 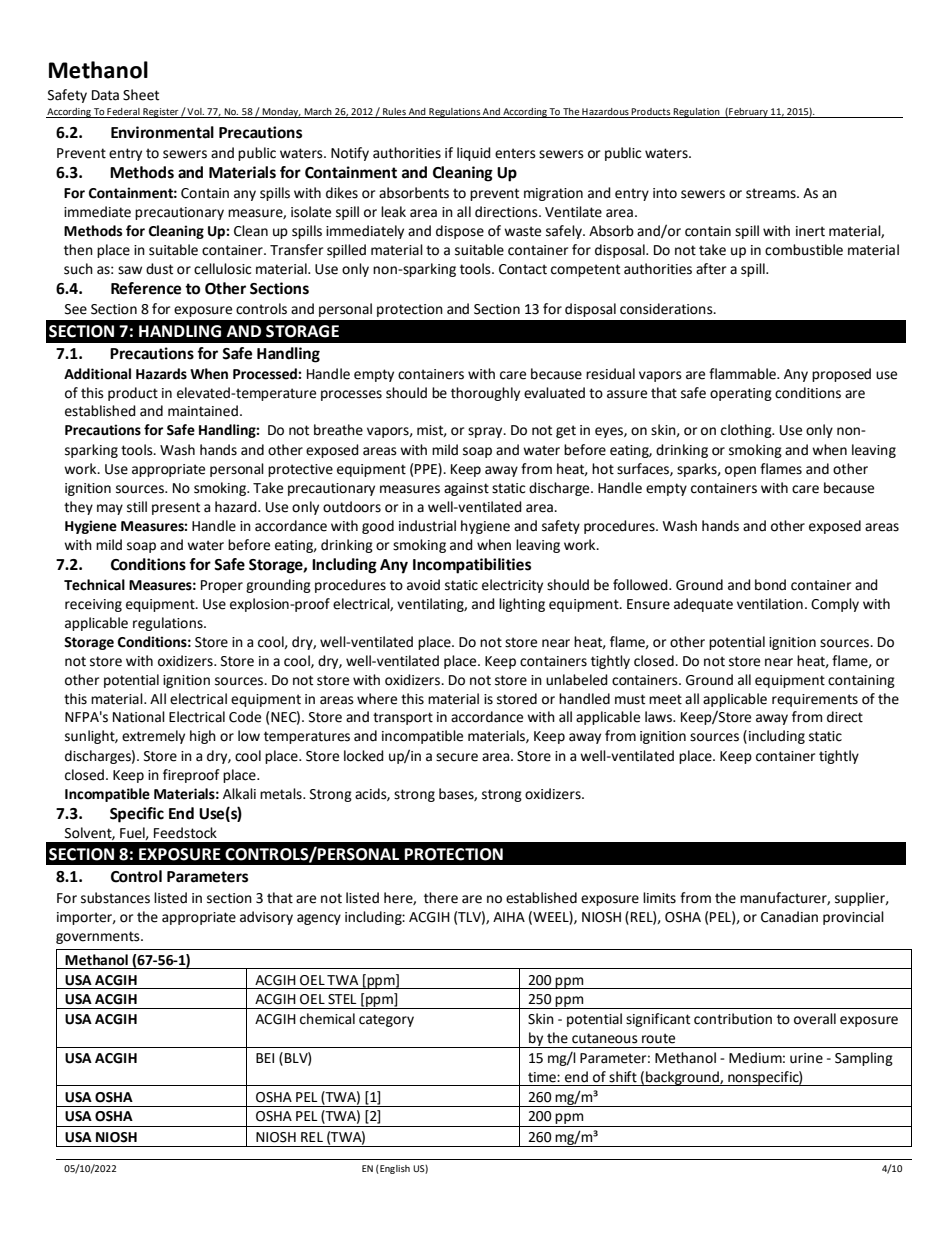 I want to click on English, so click(x=394, y=1169).
